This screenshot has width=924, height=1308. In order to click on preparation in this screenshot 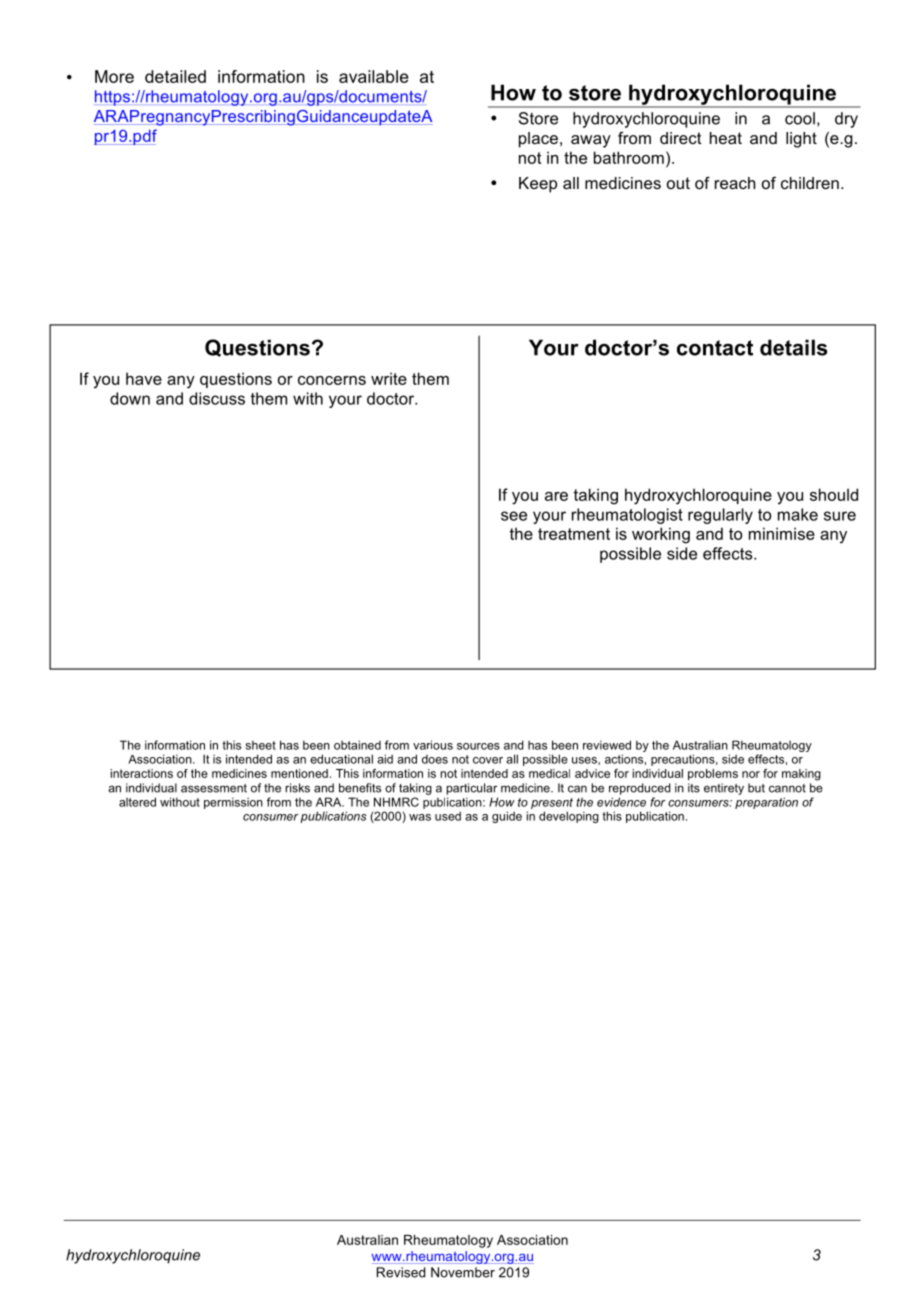, I will do `click(766, 803)`.
